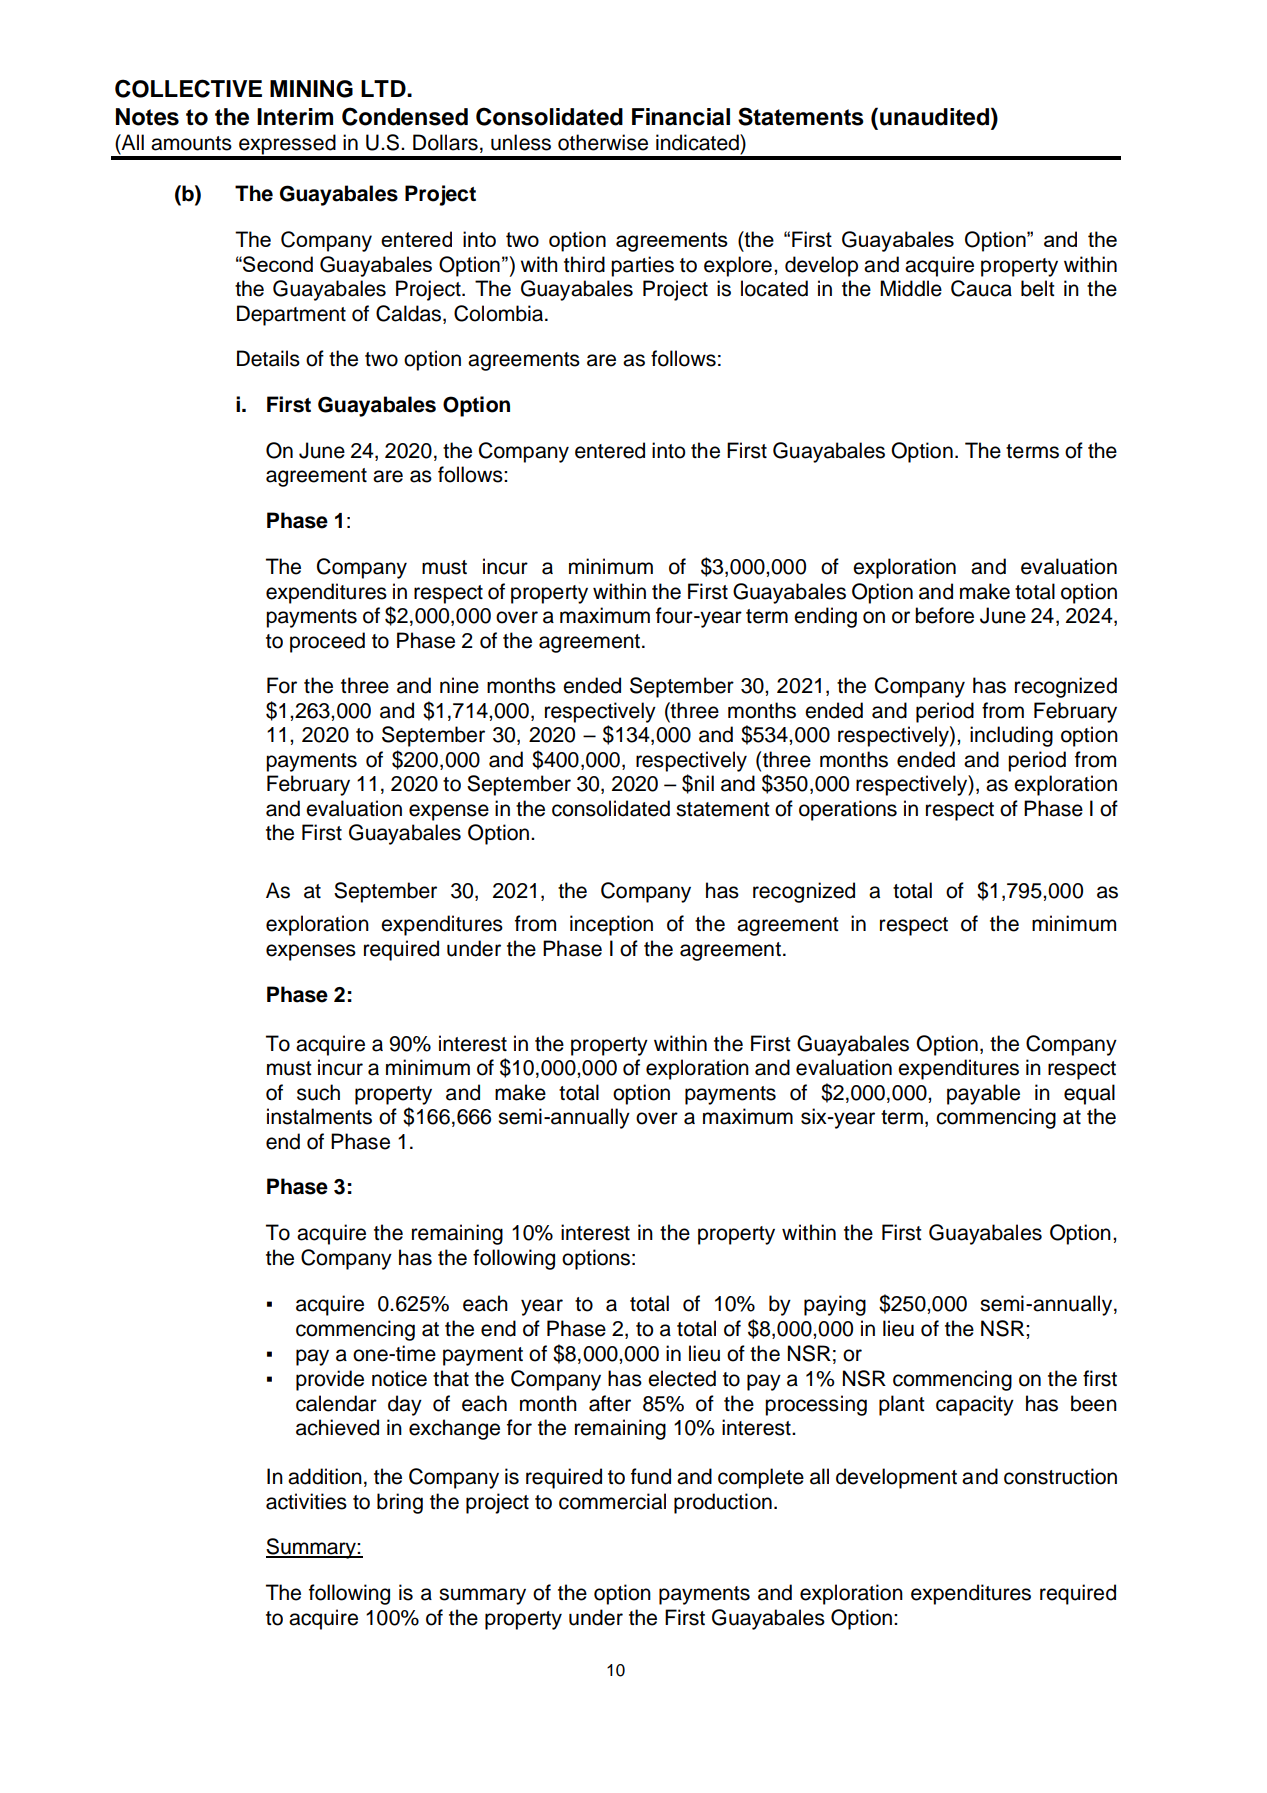 Image resolution: width=1267 pixels, height=1793 pixels. Describe the element at coordinates (611, 925) in the screenshot. I see `inception` at that location.
